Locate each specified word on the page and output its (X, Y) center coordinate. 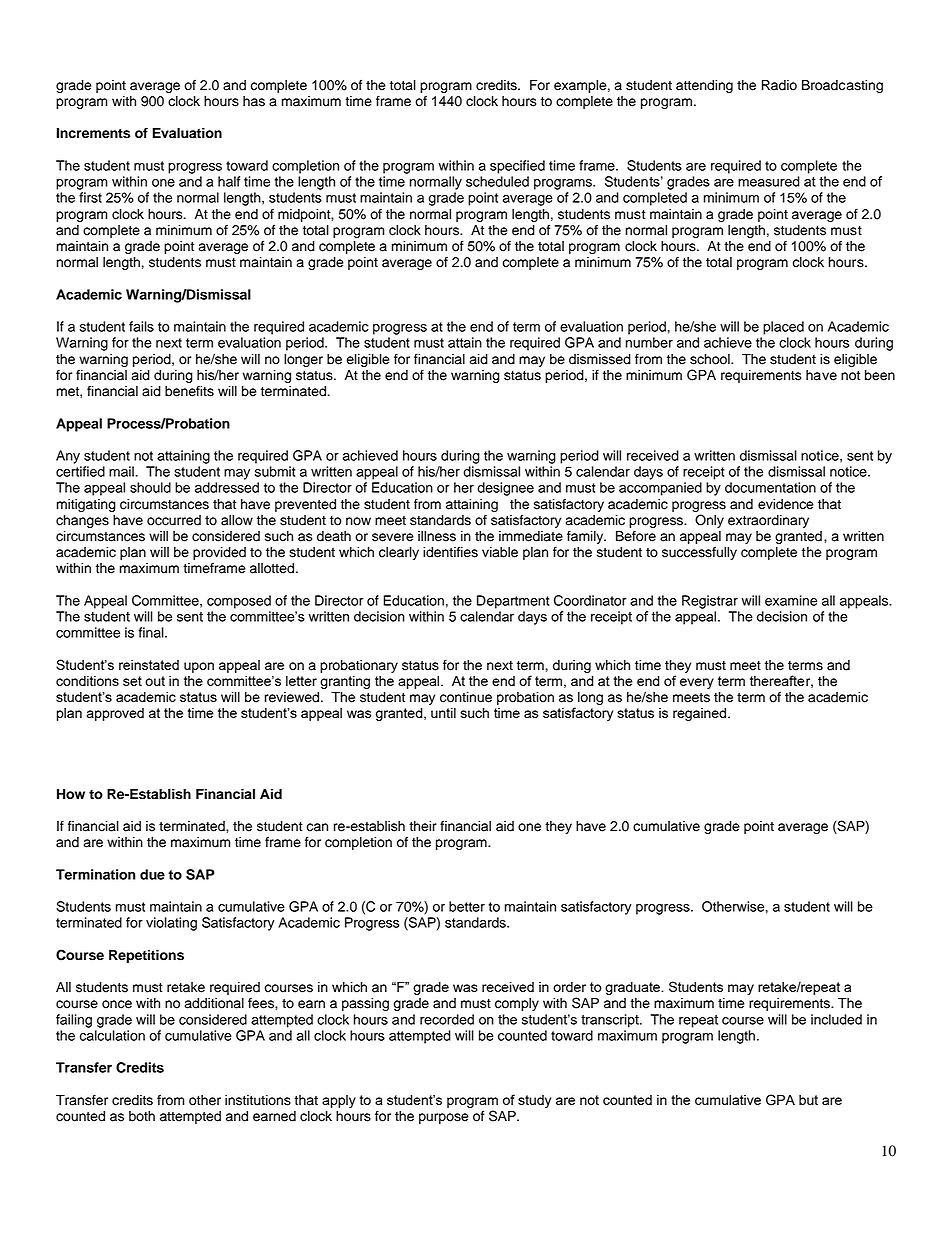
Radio (779, 85)
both (142, 1116)
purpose (444, 1118)
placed (783, 328)
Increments (93, 133)
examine (791, 600)
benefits (189, 391)
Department (513, 602)
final (152, 632)
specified (517, 167)
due (152, 874)
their (423, 826)
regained (699, 714)
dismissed (600, 359)
